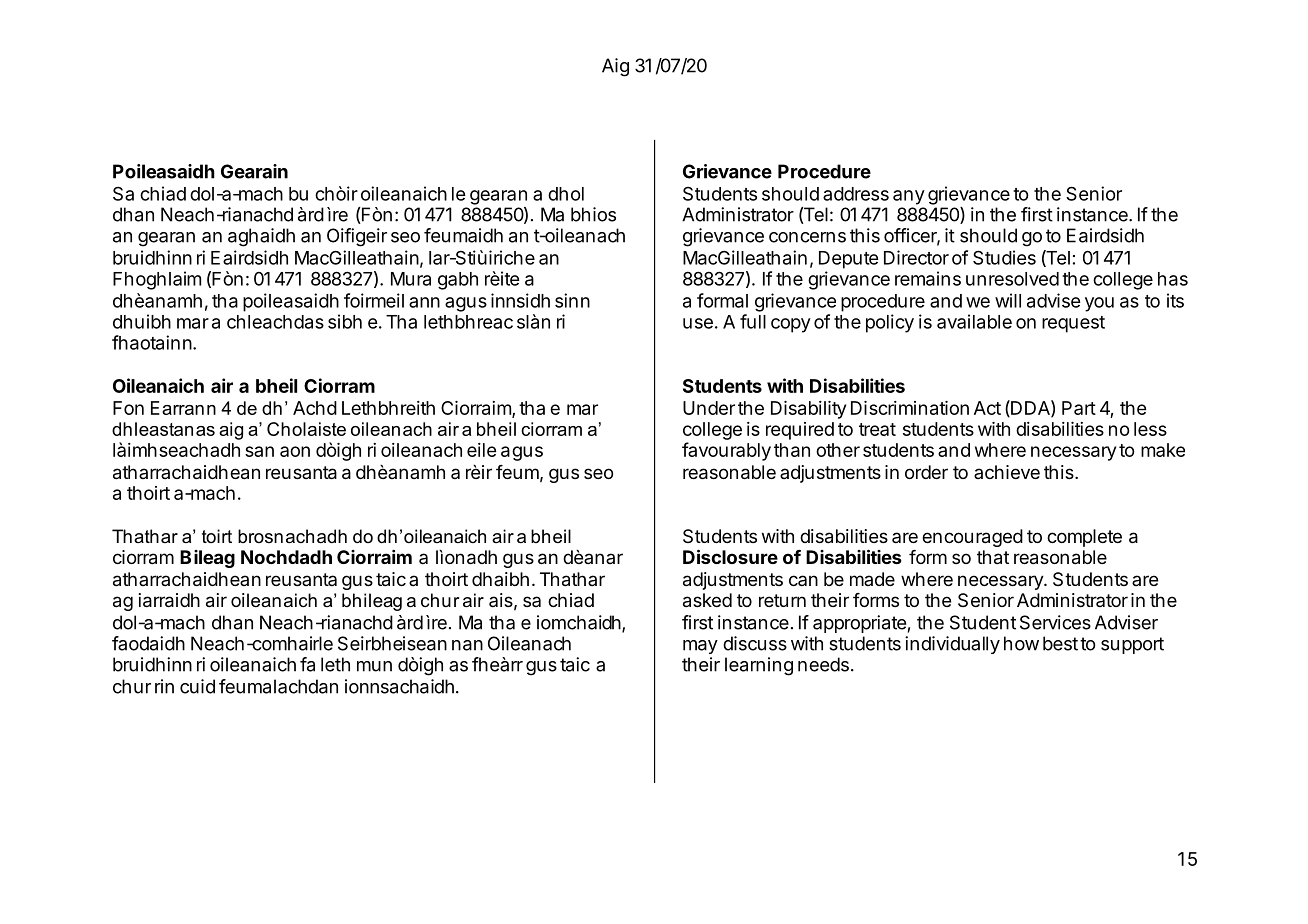  I want to click on aon, so click(295, 451).
